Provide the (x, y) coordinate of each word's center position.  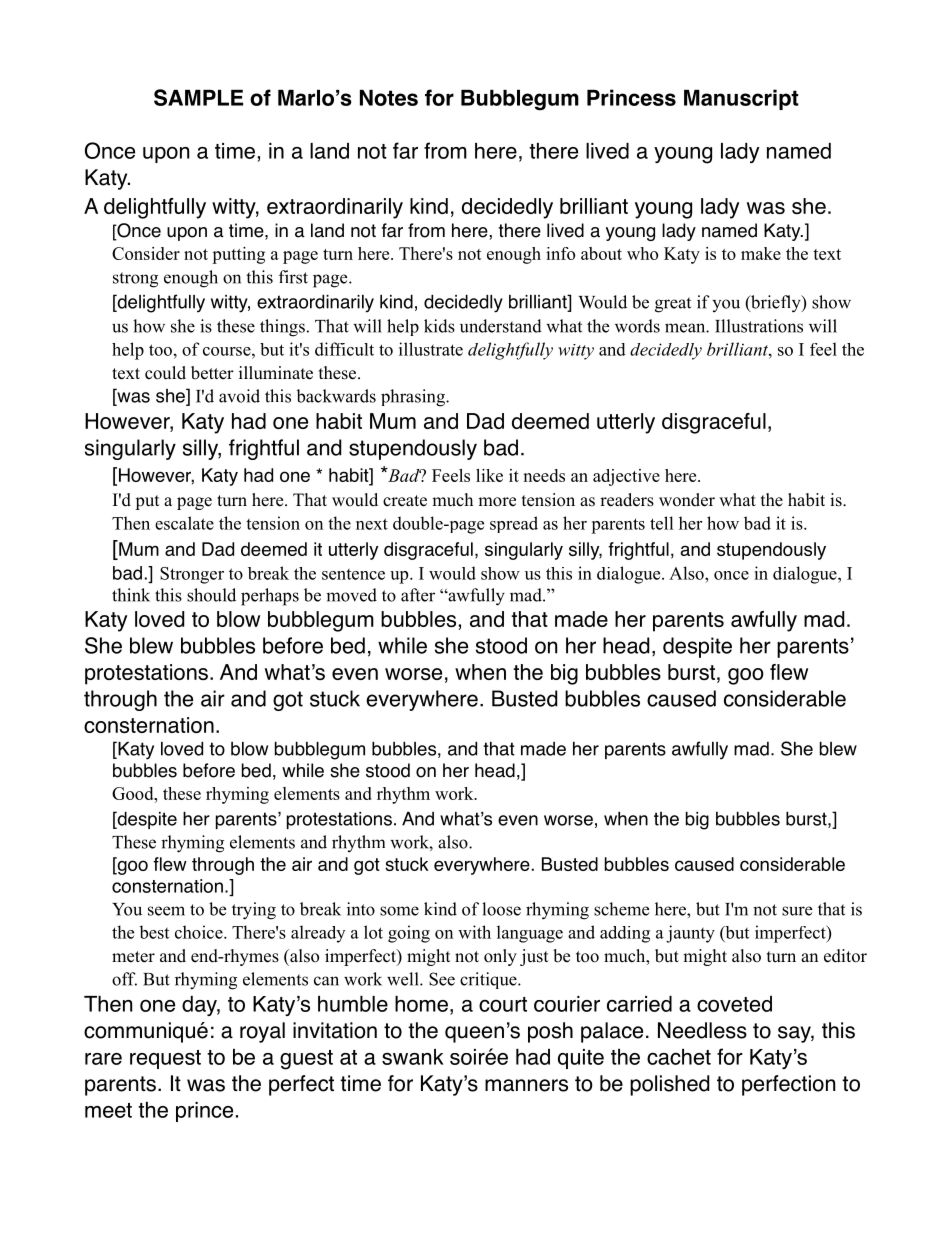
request (165, 1059)
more (497, 502)
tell (662, 523)
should (211, 595)
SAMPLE (198, 97)
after (418, 595)
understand (501, 326)
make (761, 253)
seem (166, 911)
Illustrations (759, 326)
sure (797, 911)
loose (501, 909)
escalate (184, 523)
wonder (687, 500)
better (212, 373)
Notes (389, 98)
